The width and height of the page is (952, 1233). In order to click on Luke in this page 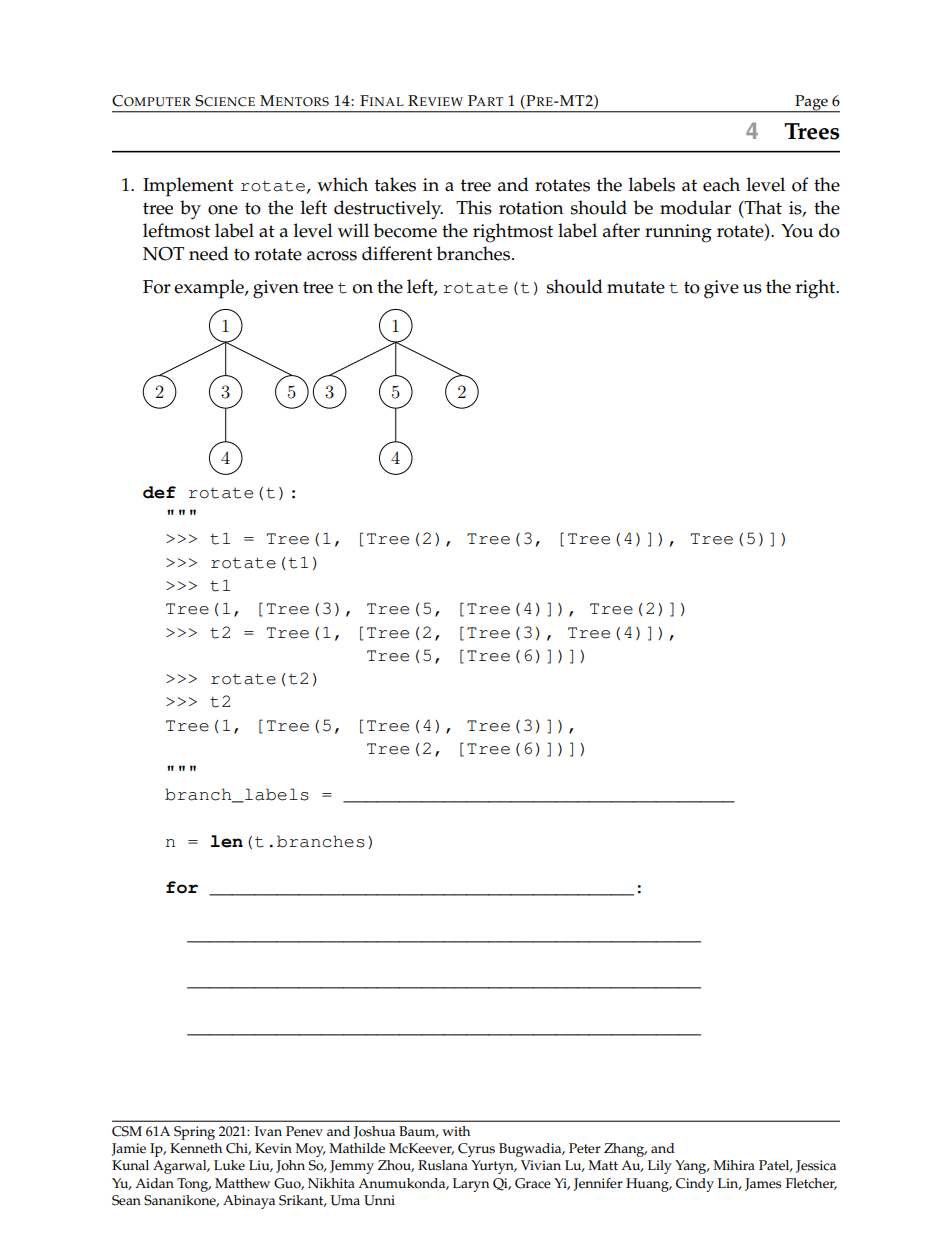, I will do `click(229, 1165)`.
